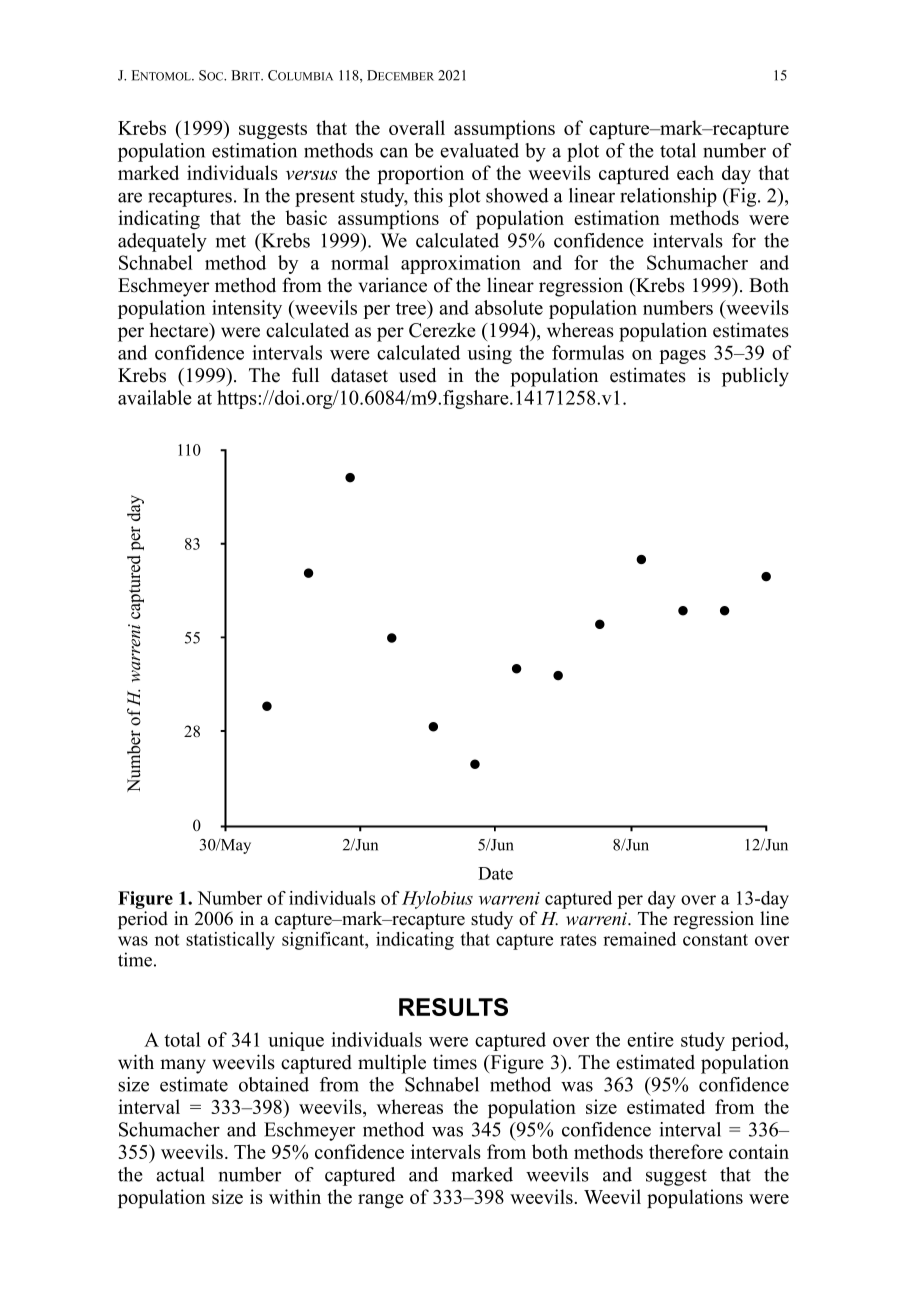 The image size is (907, 1316). Describe the element at coordinates (695, 172) in the document. I see `each` at that location.
